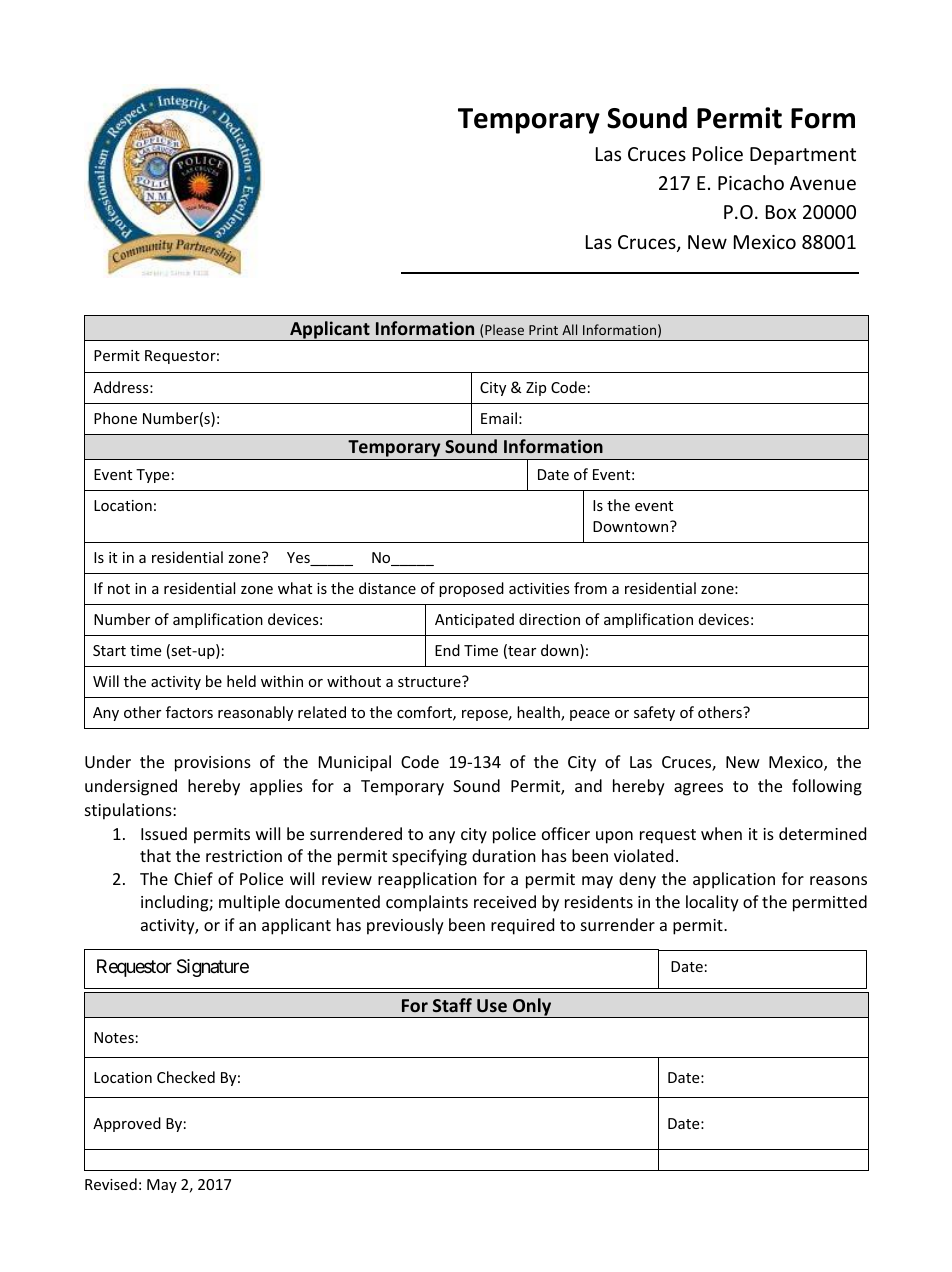  What do you see at coordinates (152, 476) in the screenshot?
I see `Type` at bounding box center [152, 476].
